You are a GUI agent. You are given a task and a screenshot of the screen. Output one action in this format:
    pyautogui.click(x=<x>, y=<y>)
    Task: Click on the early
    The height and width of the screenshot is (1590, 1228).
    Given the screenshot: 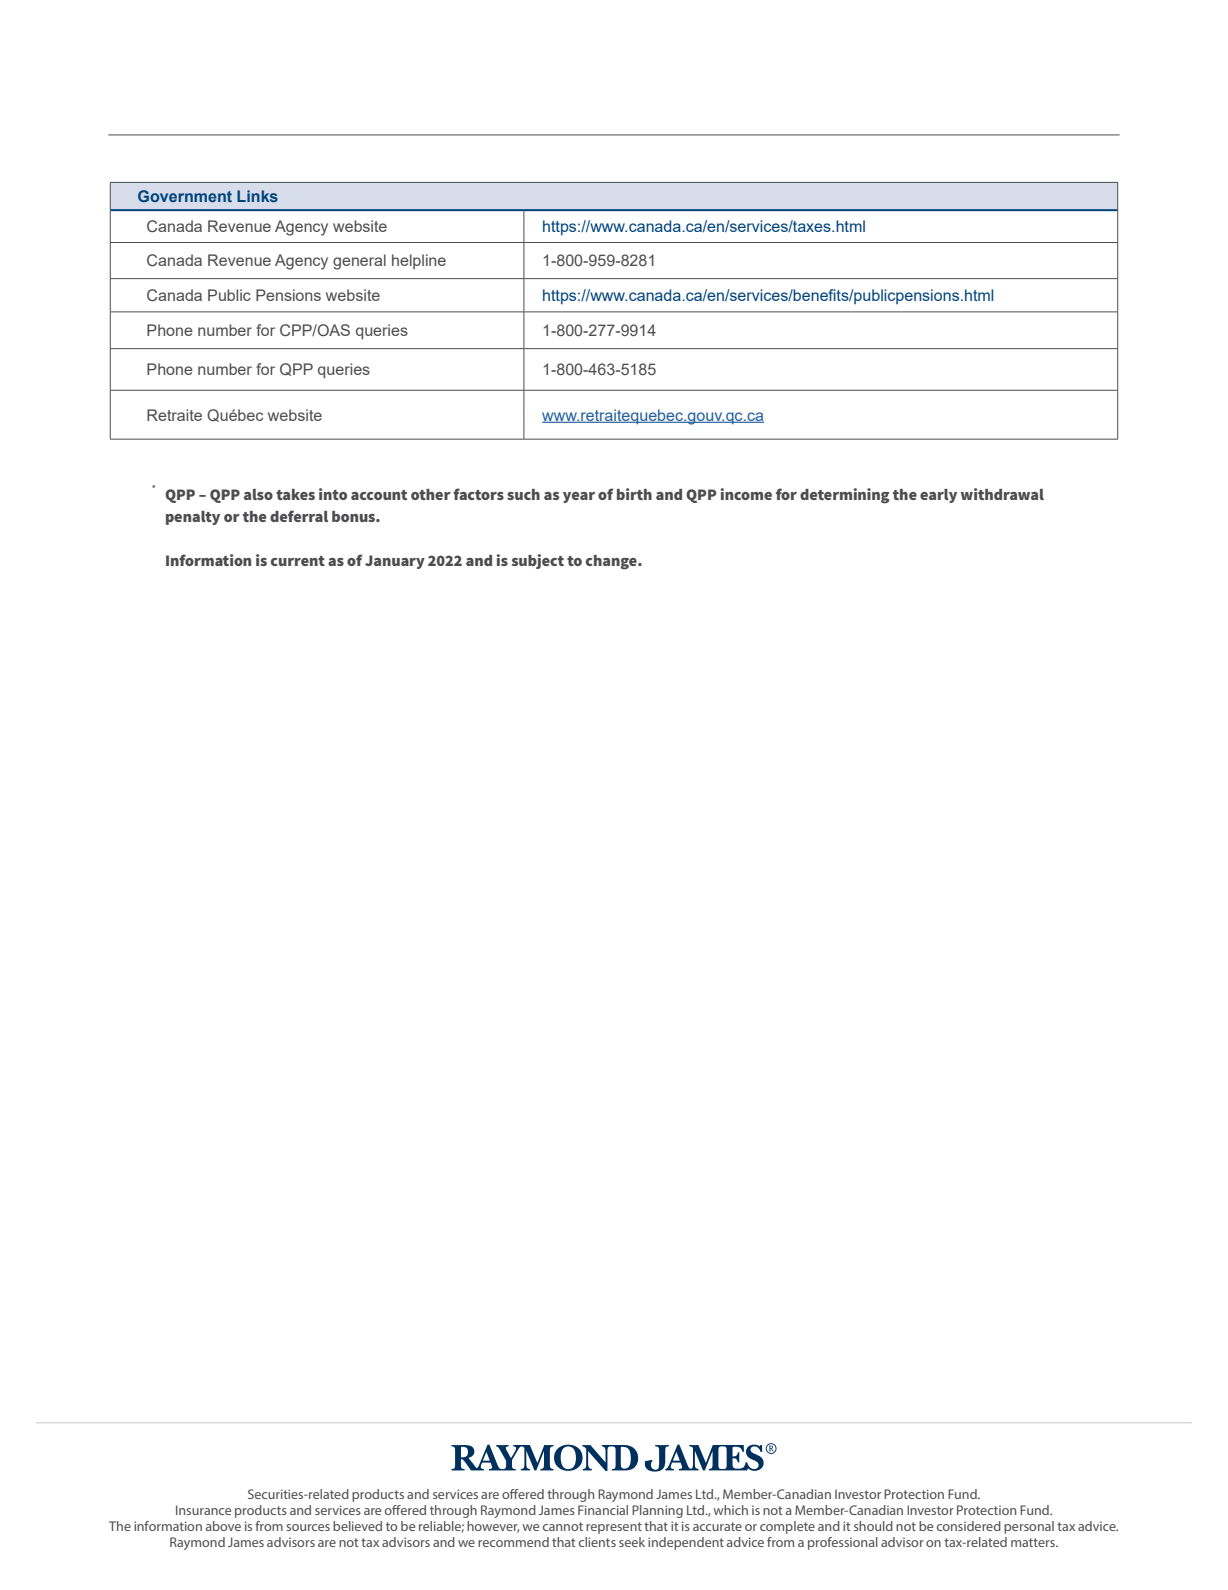 What is the action you would take?
    pyautogui.click(x=938, y=496)
